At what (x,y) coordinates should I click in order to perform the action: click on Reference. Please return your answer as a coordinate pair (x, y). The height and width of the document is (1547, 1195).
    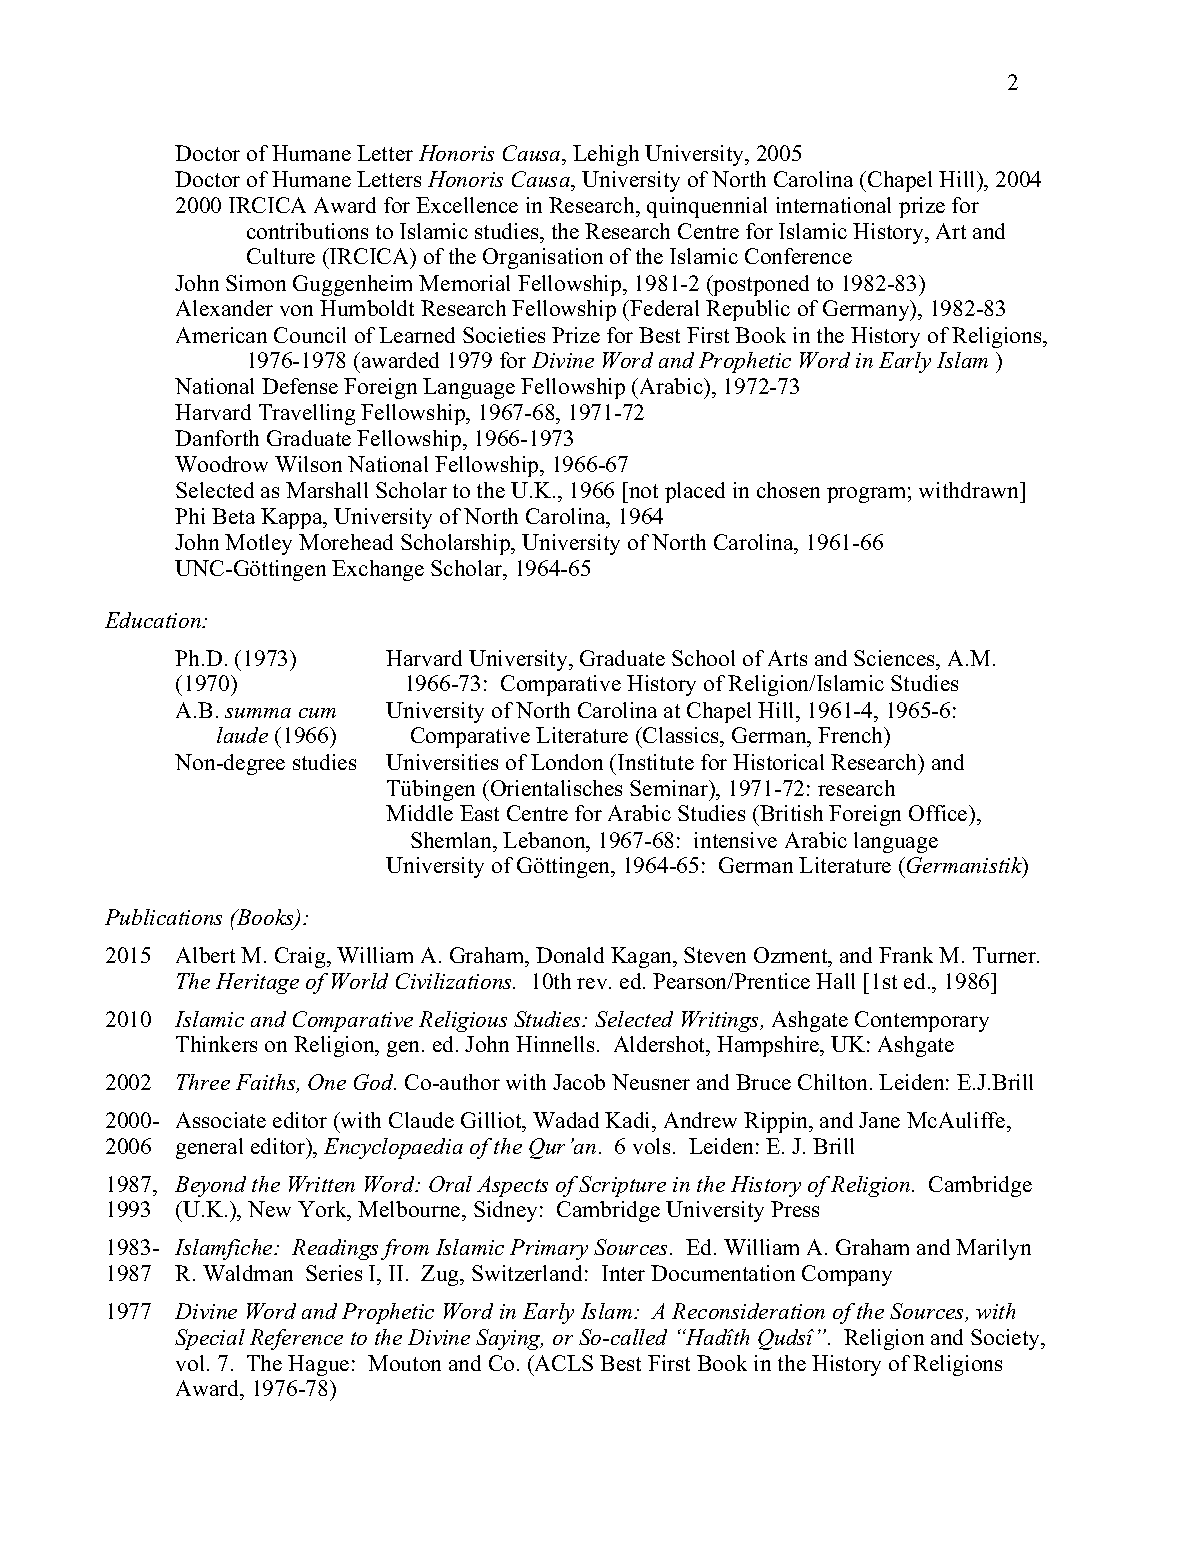
    Looking at the image, I should click on (296, 1339).
